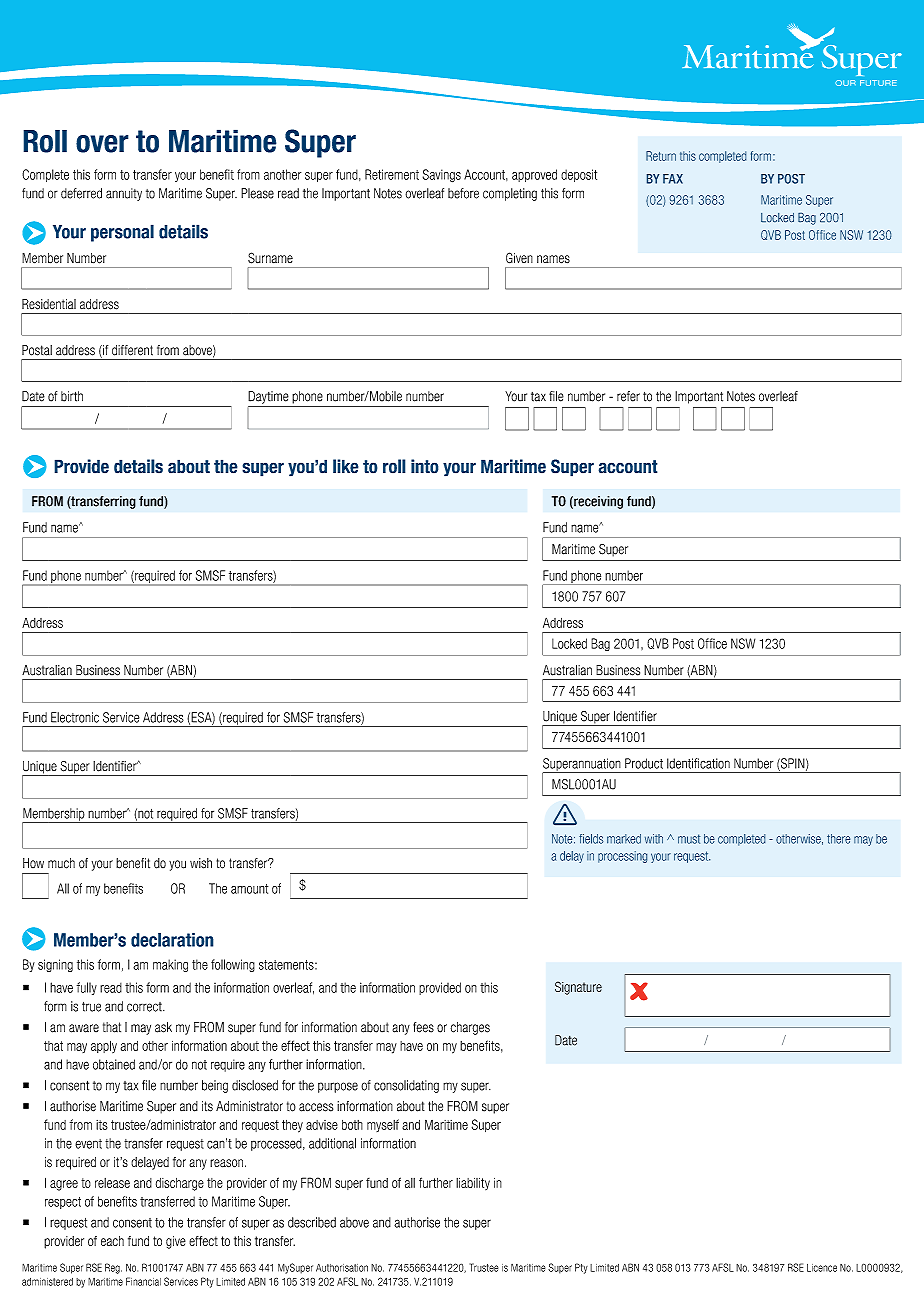  What do you see at coordinates (75, 717) in the document?
I see `Electronic` at bounding box center [75, 717].
